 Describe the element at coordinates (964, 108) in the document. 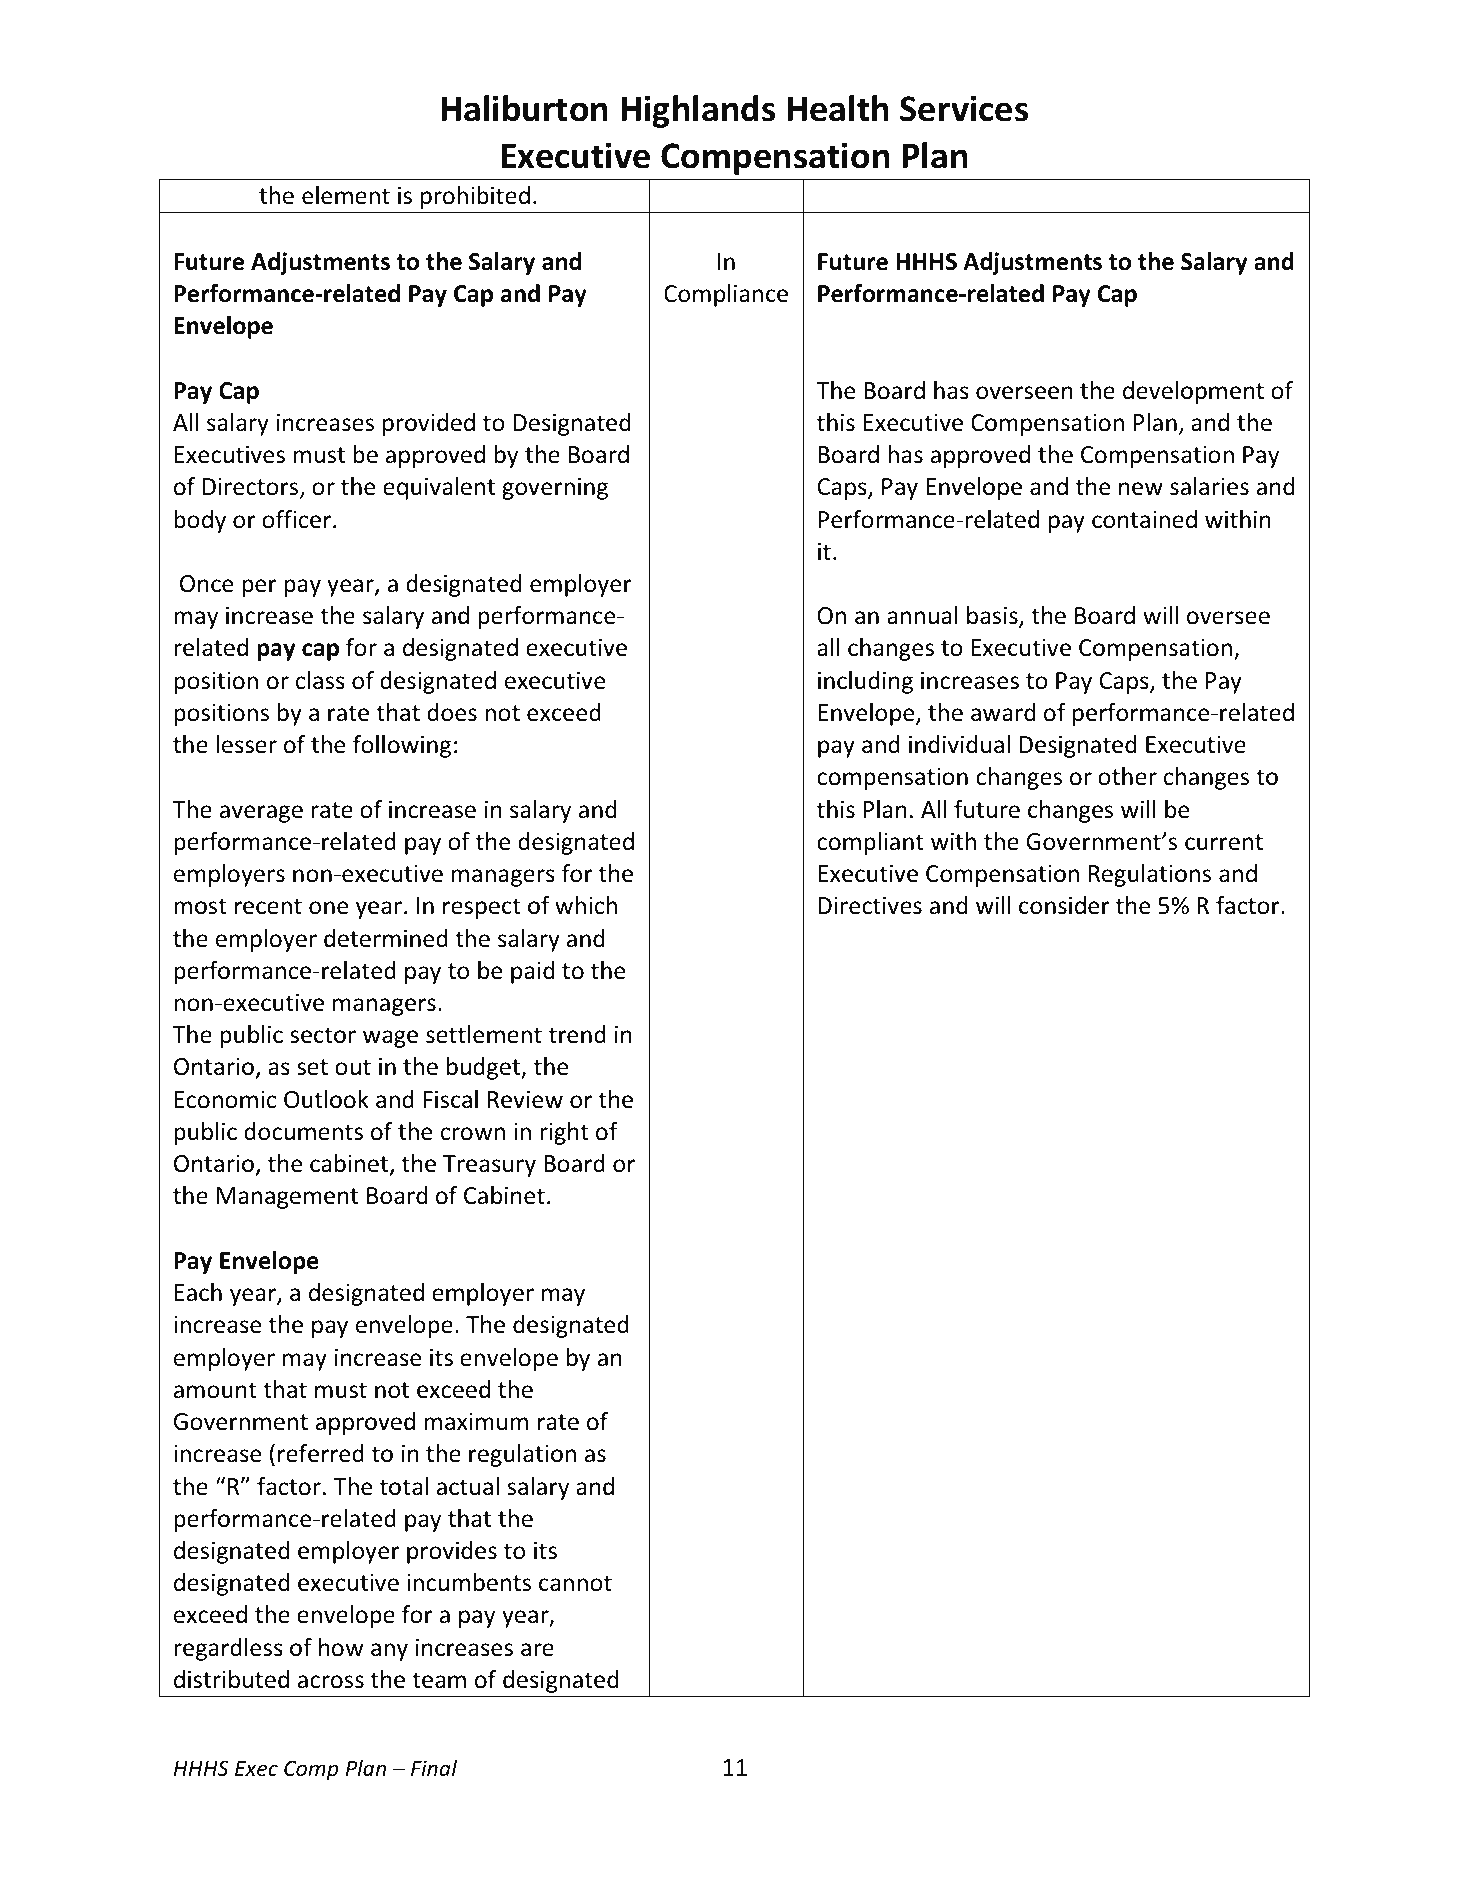

I see `Services` at that location.
